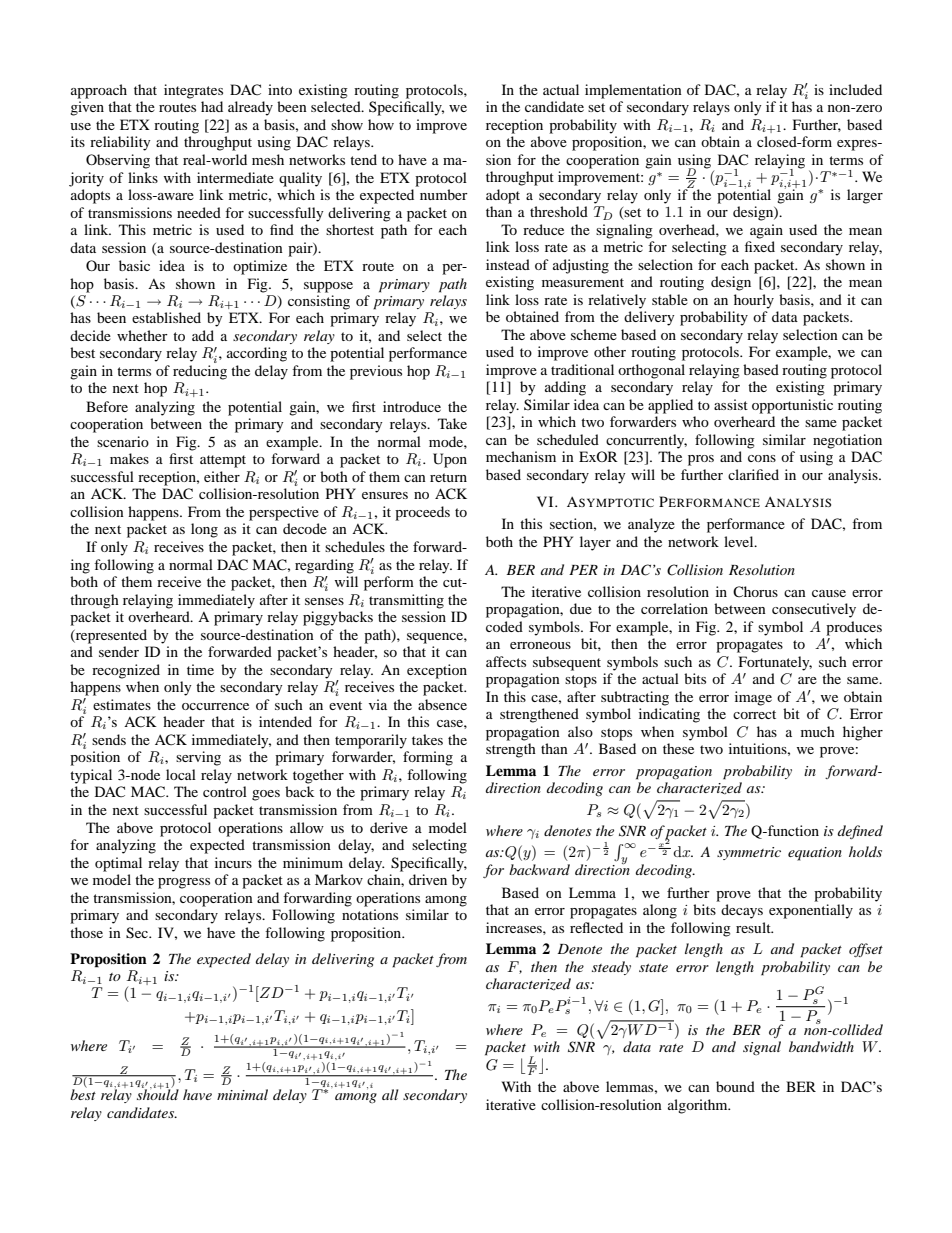  Describe the element at coordinates (428, 879) in the page. I see `driven` at that location.
